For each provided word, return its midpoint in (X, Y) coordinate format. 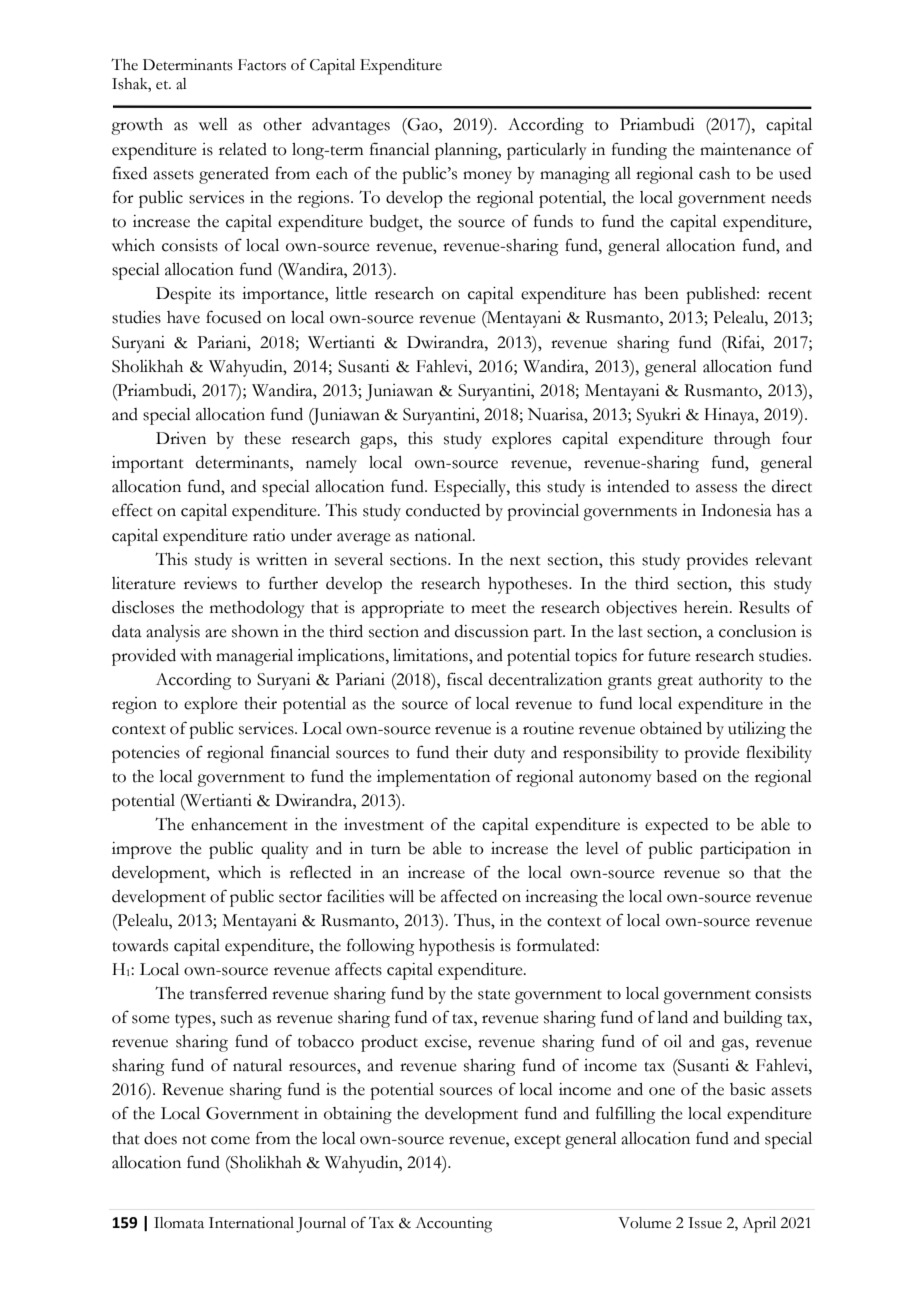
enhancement (239, 824)
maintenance (745, 149)
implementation (433, 778)
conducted (443, 510)
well (213, 124)
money (487, 177)
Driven (181, 438)
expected (676, 826)
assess (716, 488)
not (194, 1140)
